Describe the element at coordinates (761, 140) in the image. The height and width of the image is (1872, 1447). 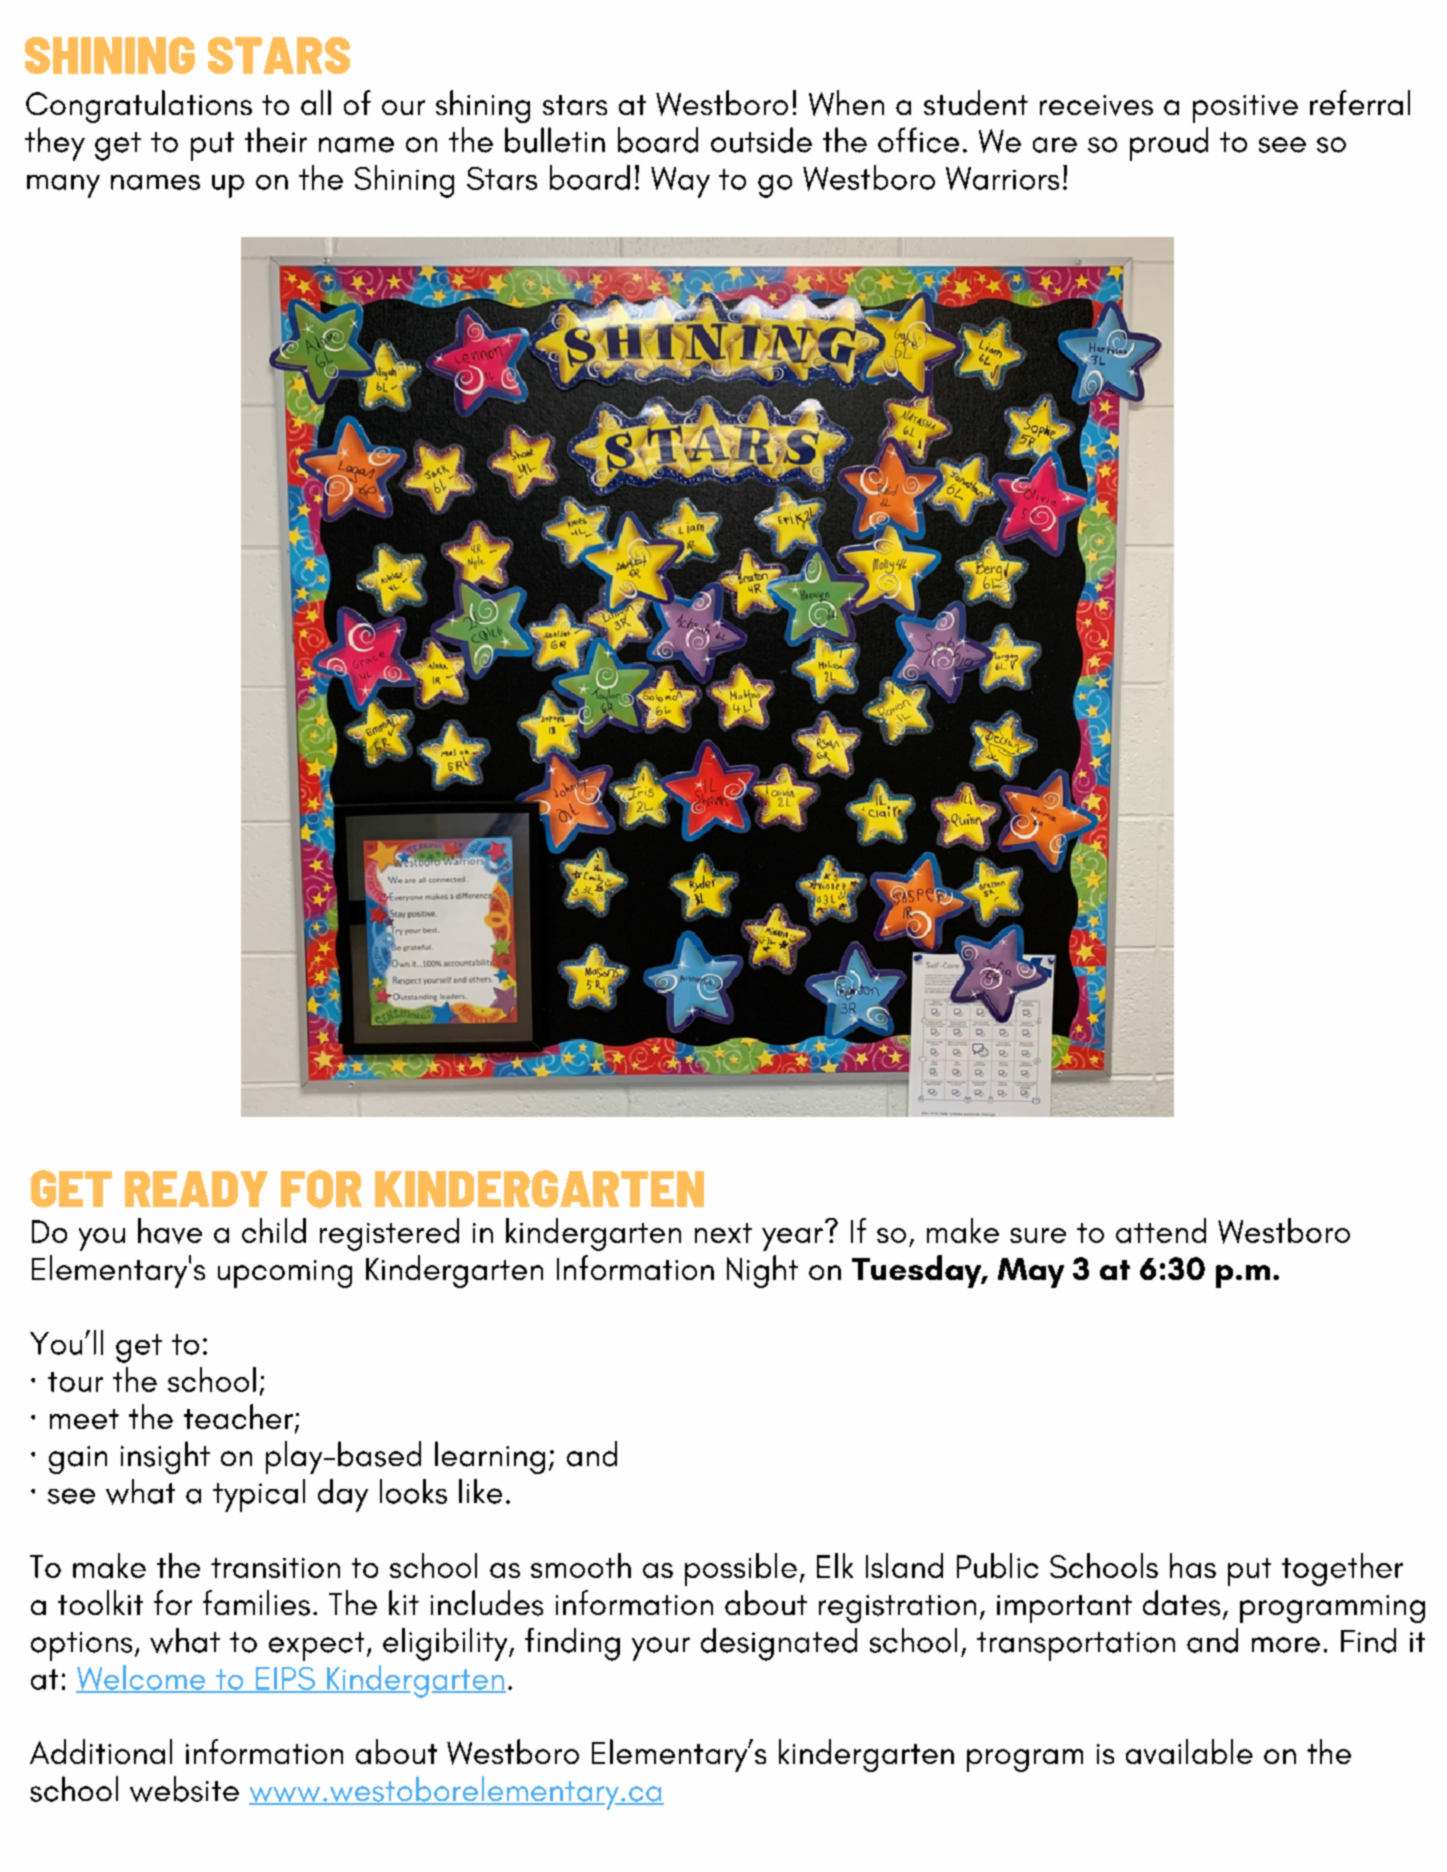
I see `outside` at that location.
